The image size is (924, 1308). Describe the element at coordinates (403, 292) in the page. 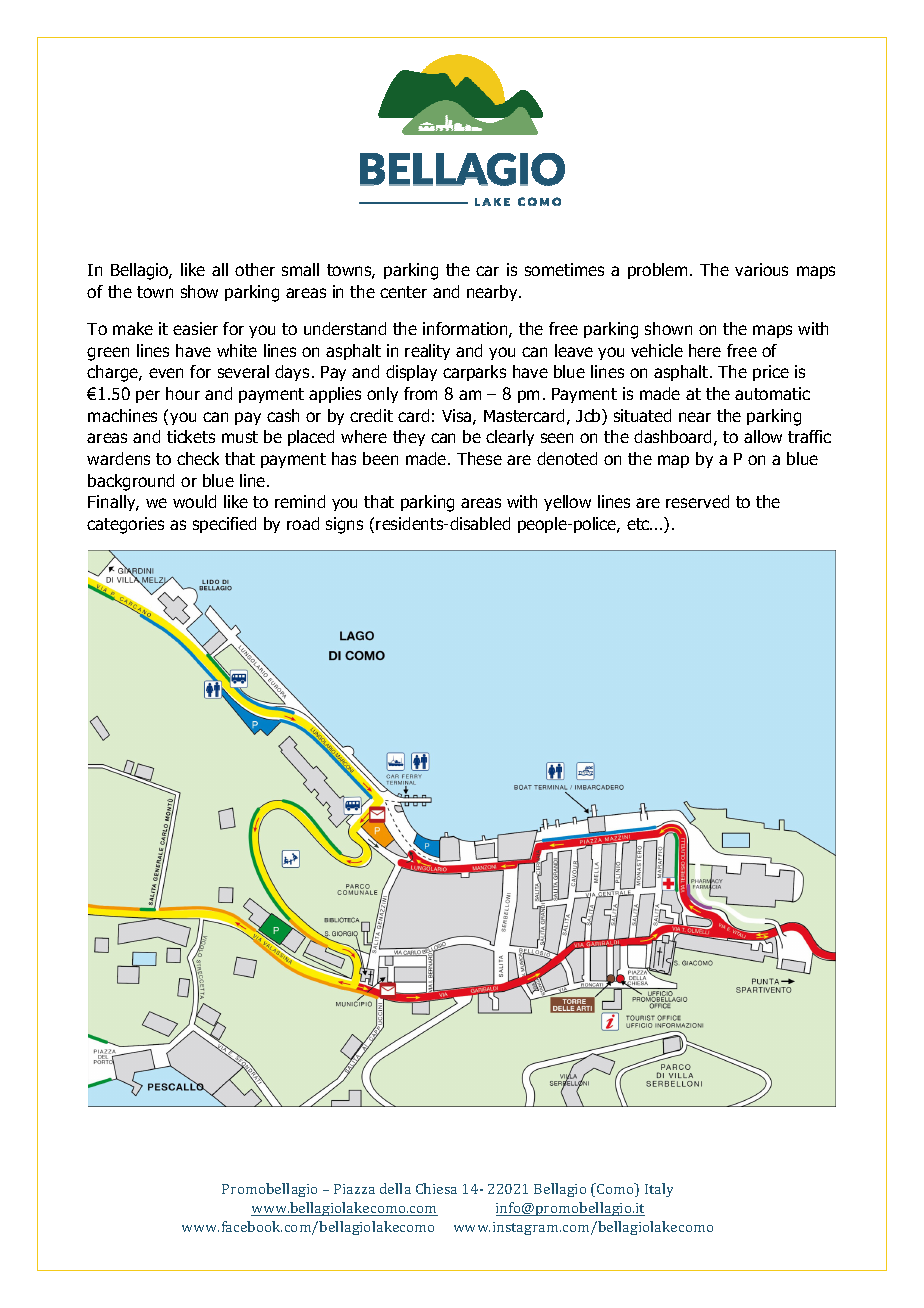

I see `center` at that location.
